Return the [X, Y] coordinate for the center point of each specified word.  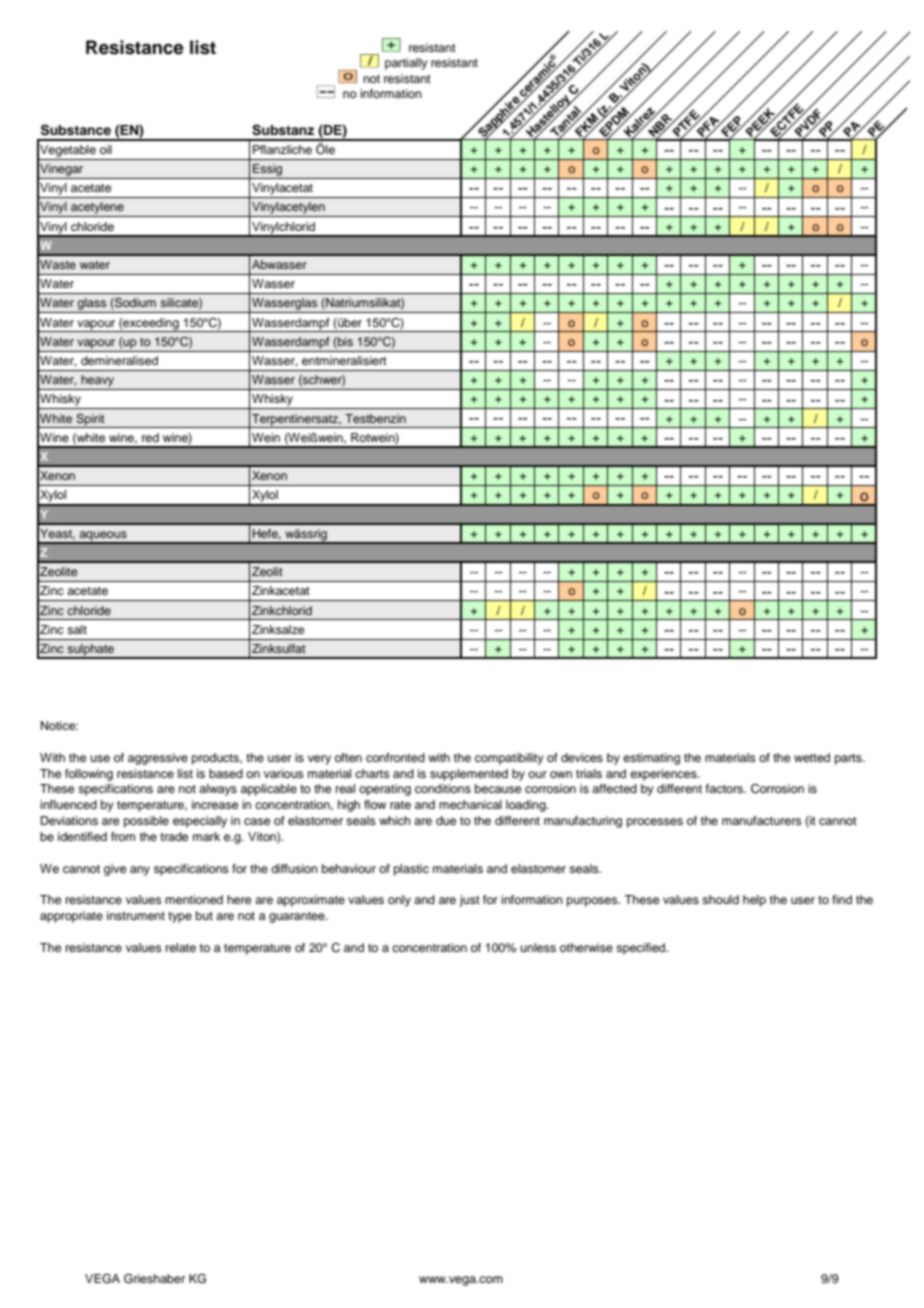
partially [406, 64]
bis [344, 342]
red [150, 437]
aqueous [103, 537]
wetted [812, 757]
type [180, 917]
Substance [76, 130]
